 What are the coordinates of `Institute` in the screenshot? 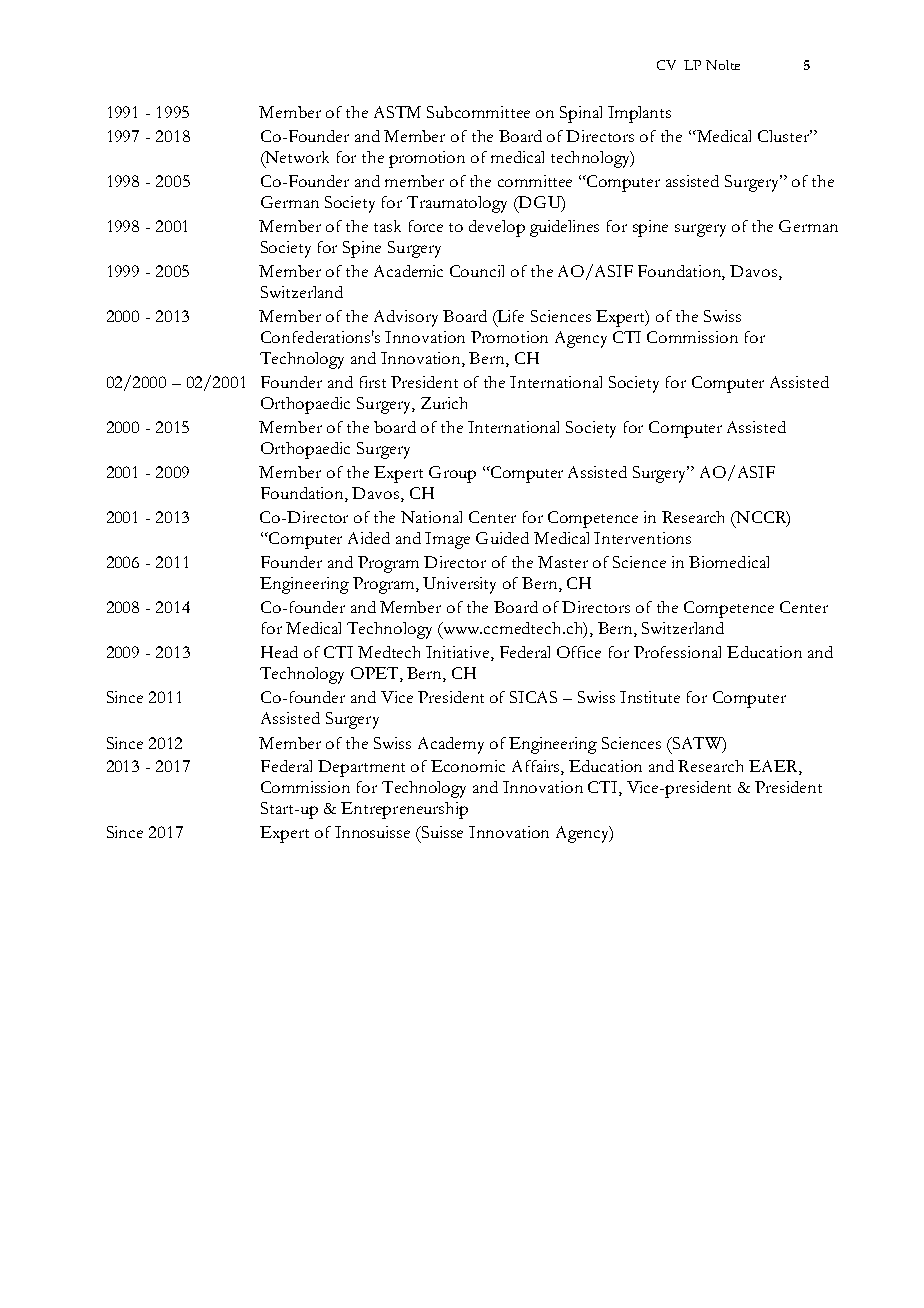 It's located at (650, 697).
